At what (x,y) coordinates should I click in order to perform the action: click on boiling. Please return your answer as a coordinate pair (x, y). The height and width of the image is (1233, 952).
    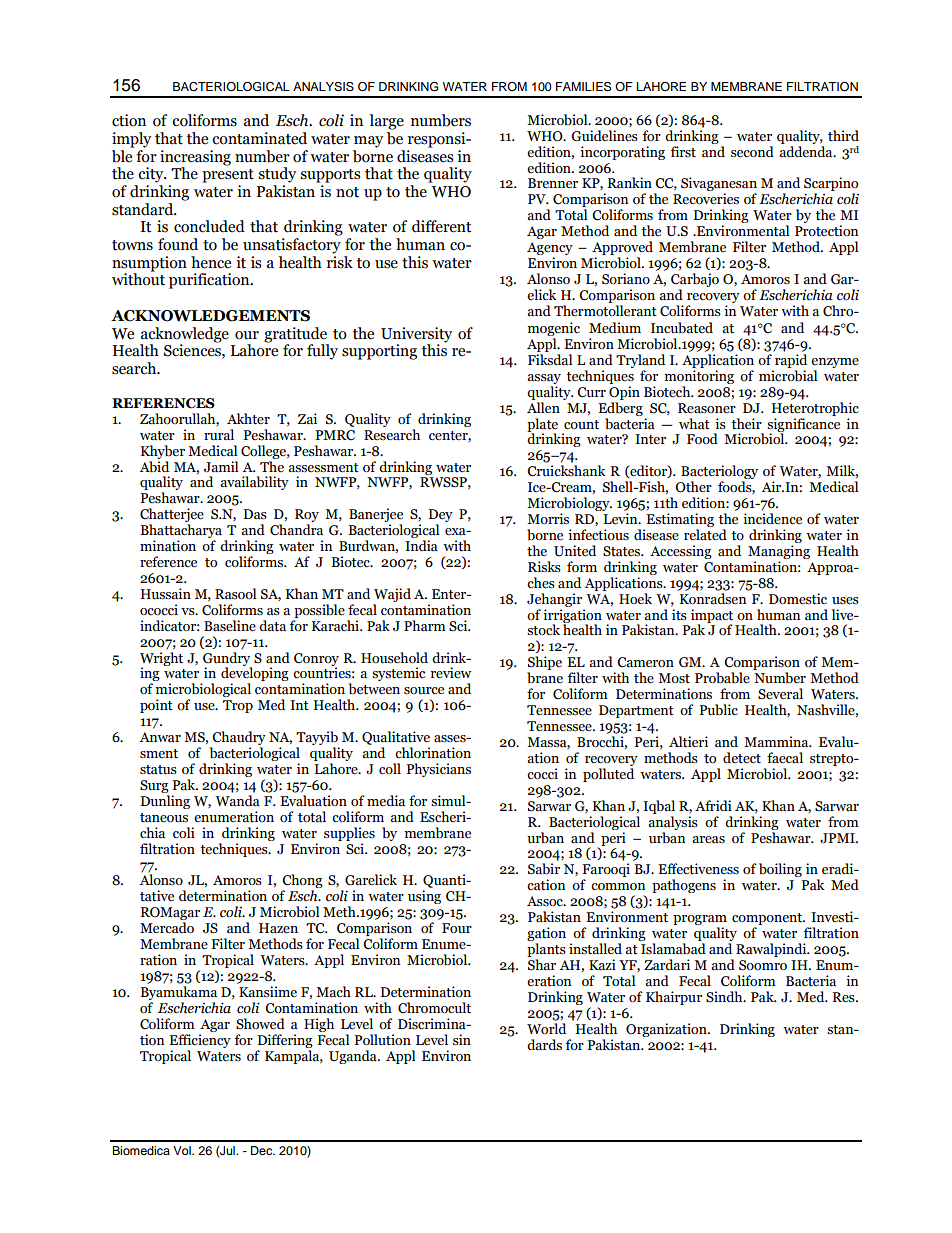
    Looking at the image, I should click on (780, 870).
